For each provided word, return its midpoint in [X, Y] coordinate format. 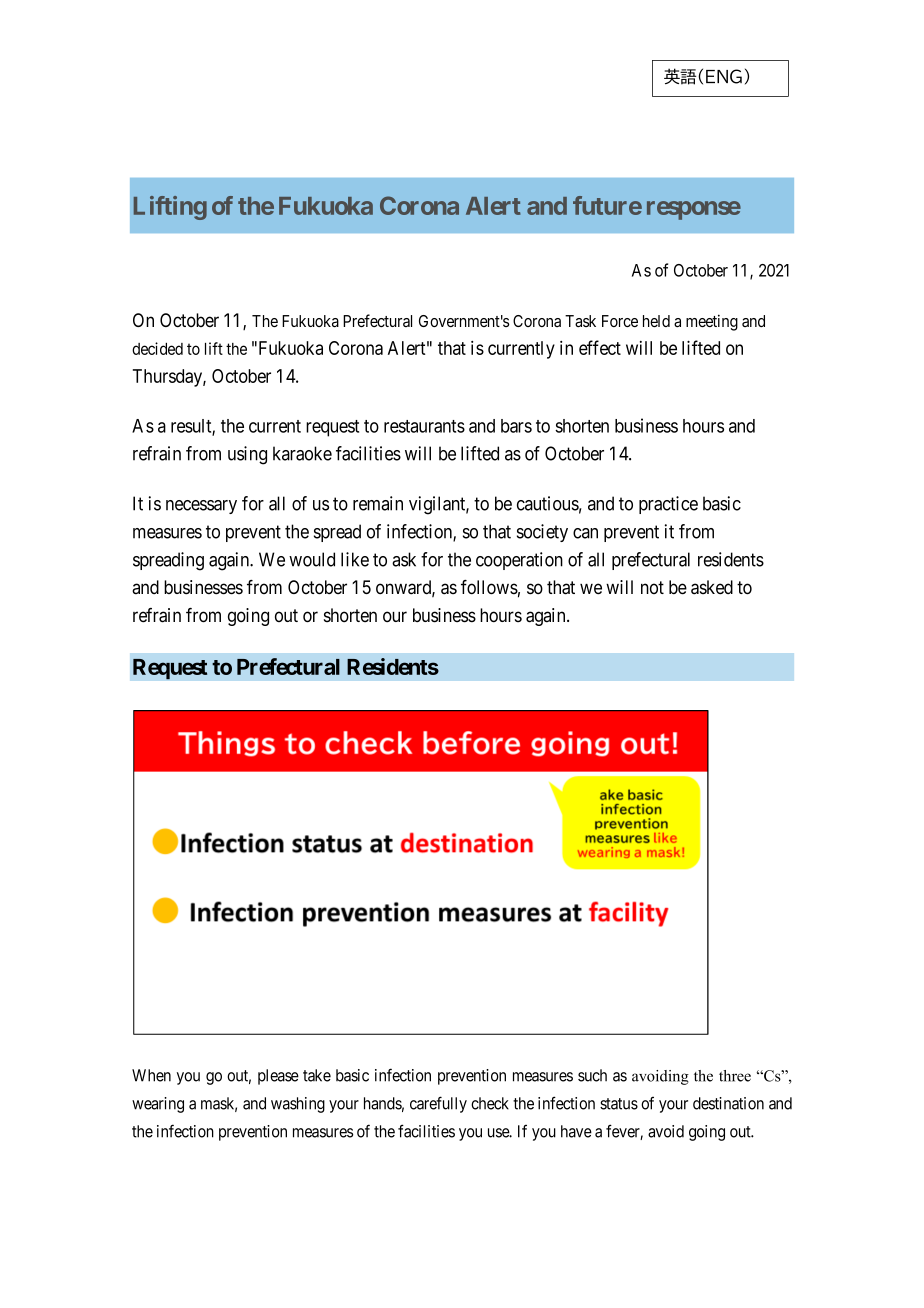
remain [378, 503]
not [652, 587]
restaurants [424, 426]
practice [668, 505]
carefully [438, 1104]
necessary [201, 507]
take [317, 1075]
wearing [158, 1105]
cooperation [519, 561]
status [619, 1104]
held [656, 321]
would [312, 559]
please [278, 1077]
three [735, 1076]
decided [157, 348]
